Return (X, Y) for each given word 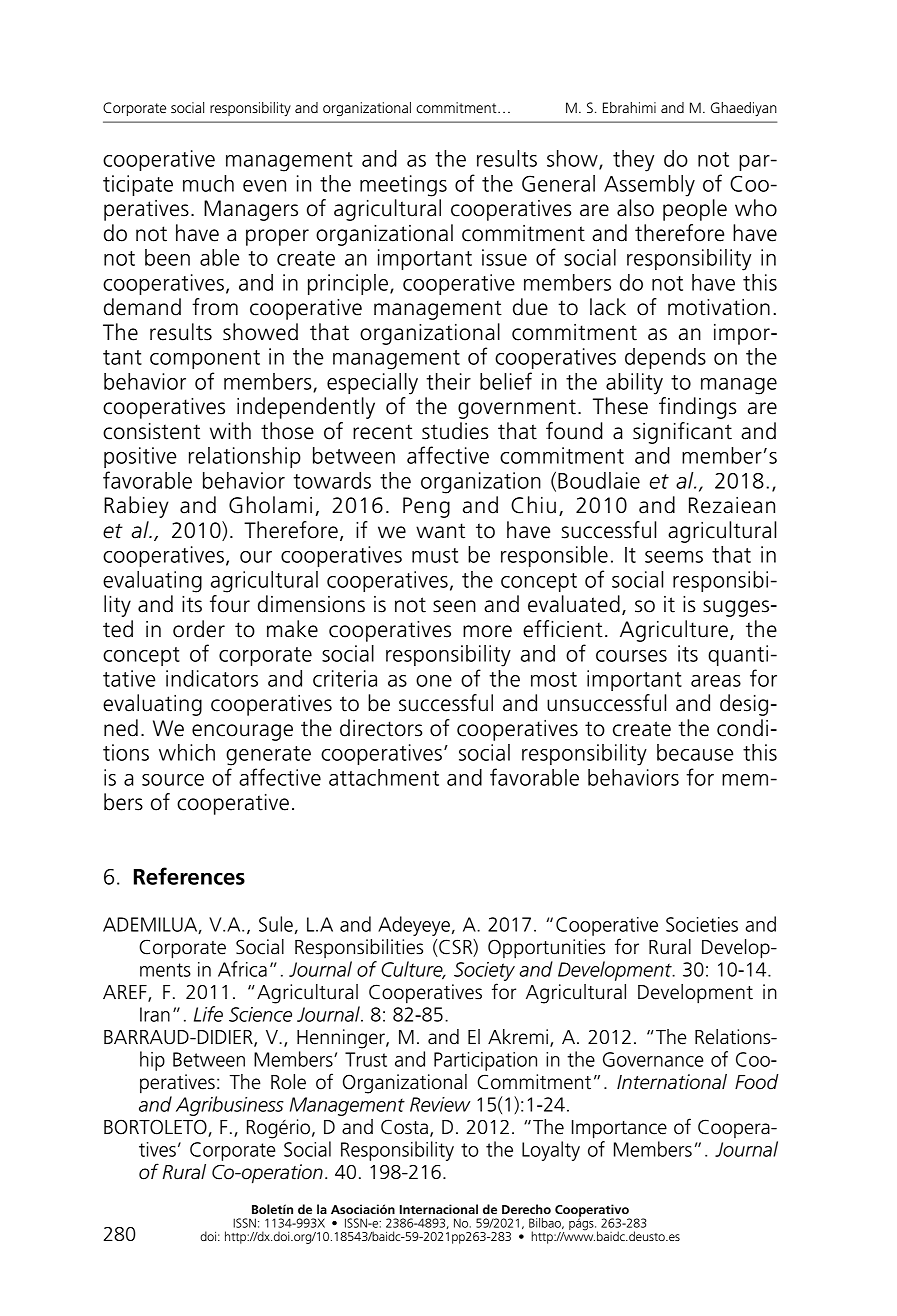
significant (682, 433)
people (695, 210)
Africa (242, 969)
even (264, 186)
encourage (242, 732)
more (487, 631)
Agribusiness (230, 1106)
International (672, 1082)
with (230, 431)
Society (484, 971)
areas (716, 681)
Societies (702, 924)
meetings (403, 186)
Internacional (439, 1209)
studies (455, 431)
